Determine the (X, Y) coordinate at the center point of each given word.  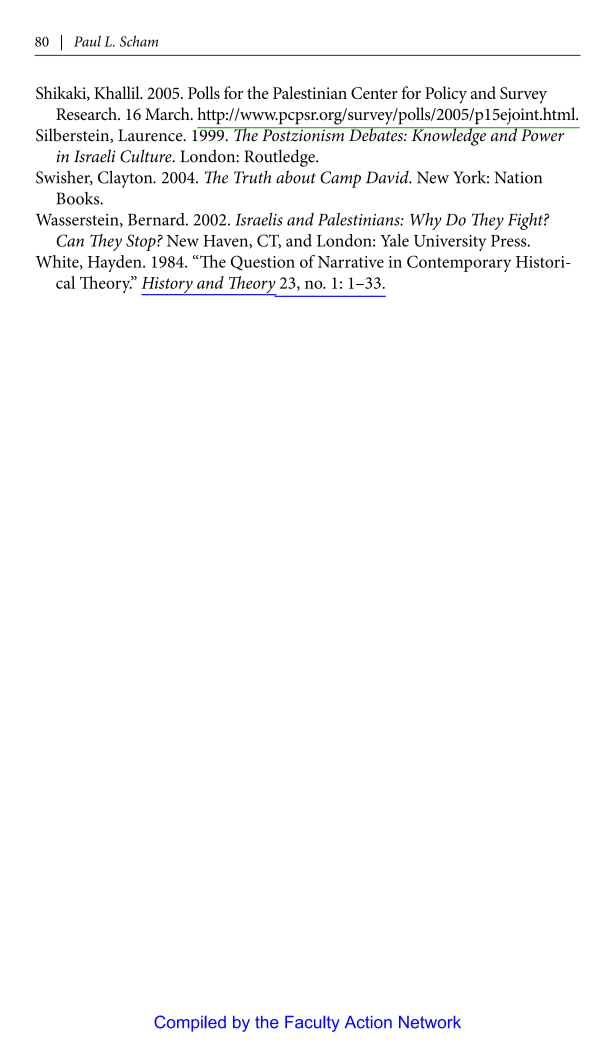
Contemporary (459, 263)
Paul (87, 41)
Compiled (190, 1023)
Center (374, 93)
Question (263, 263)
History (168, 286)
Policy (446, 95)
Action (368, 1022)
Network (430, 1022)
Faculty (312, 1024)
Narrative (351, 262)
